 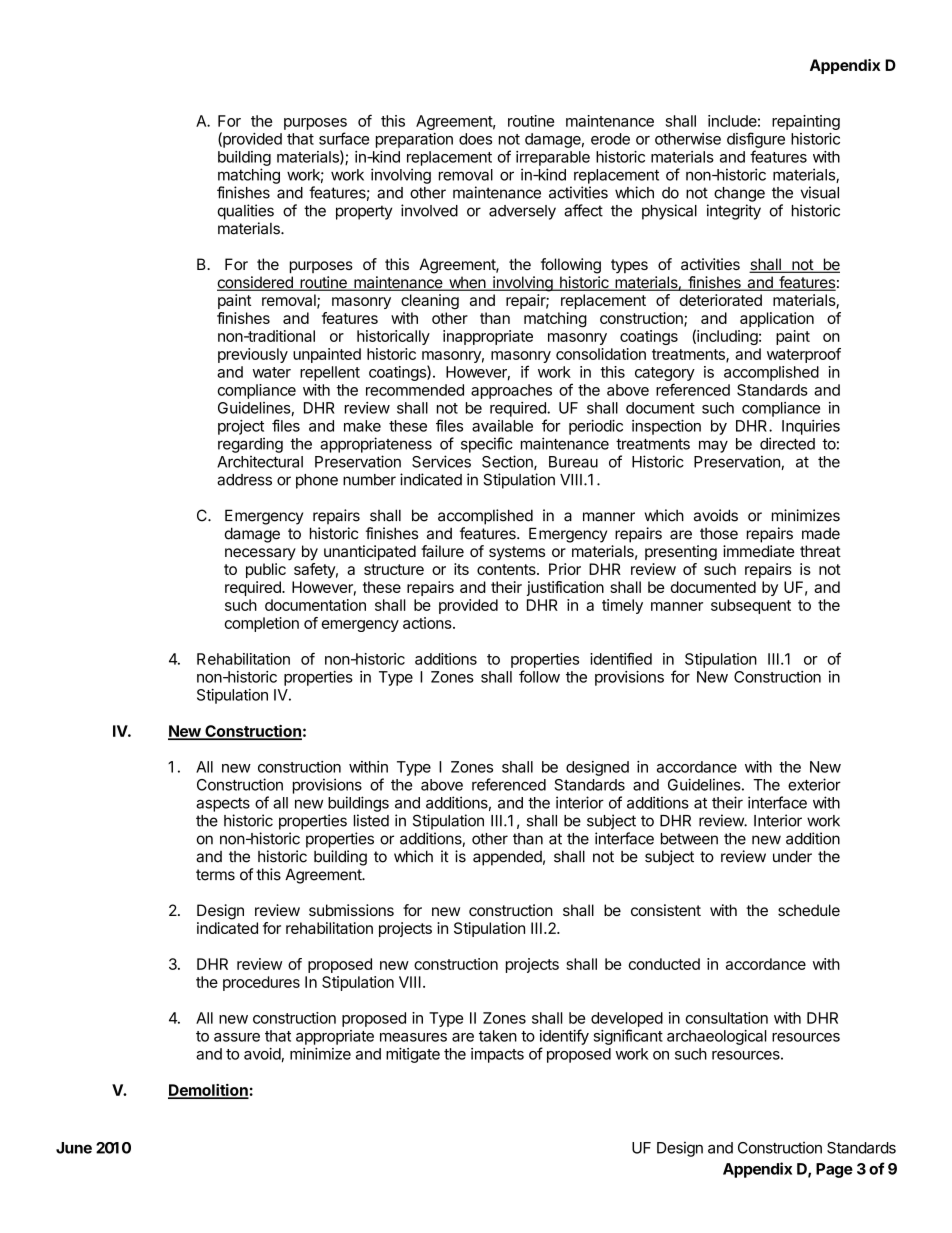 What do you see at coordinates (413, 1055) in the image?
I see `mitigate` at bounding box center [413, 1055].
